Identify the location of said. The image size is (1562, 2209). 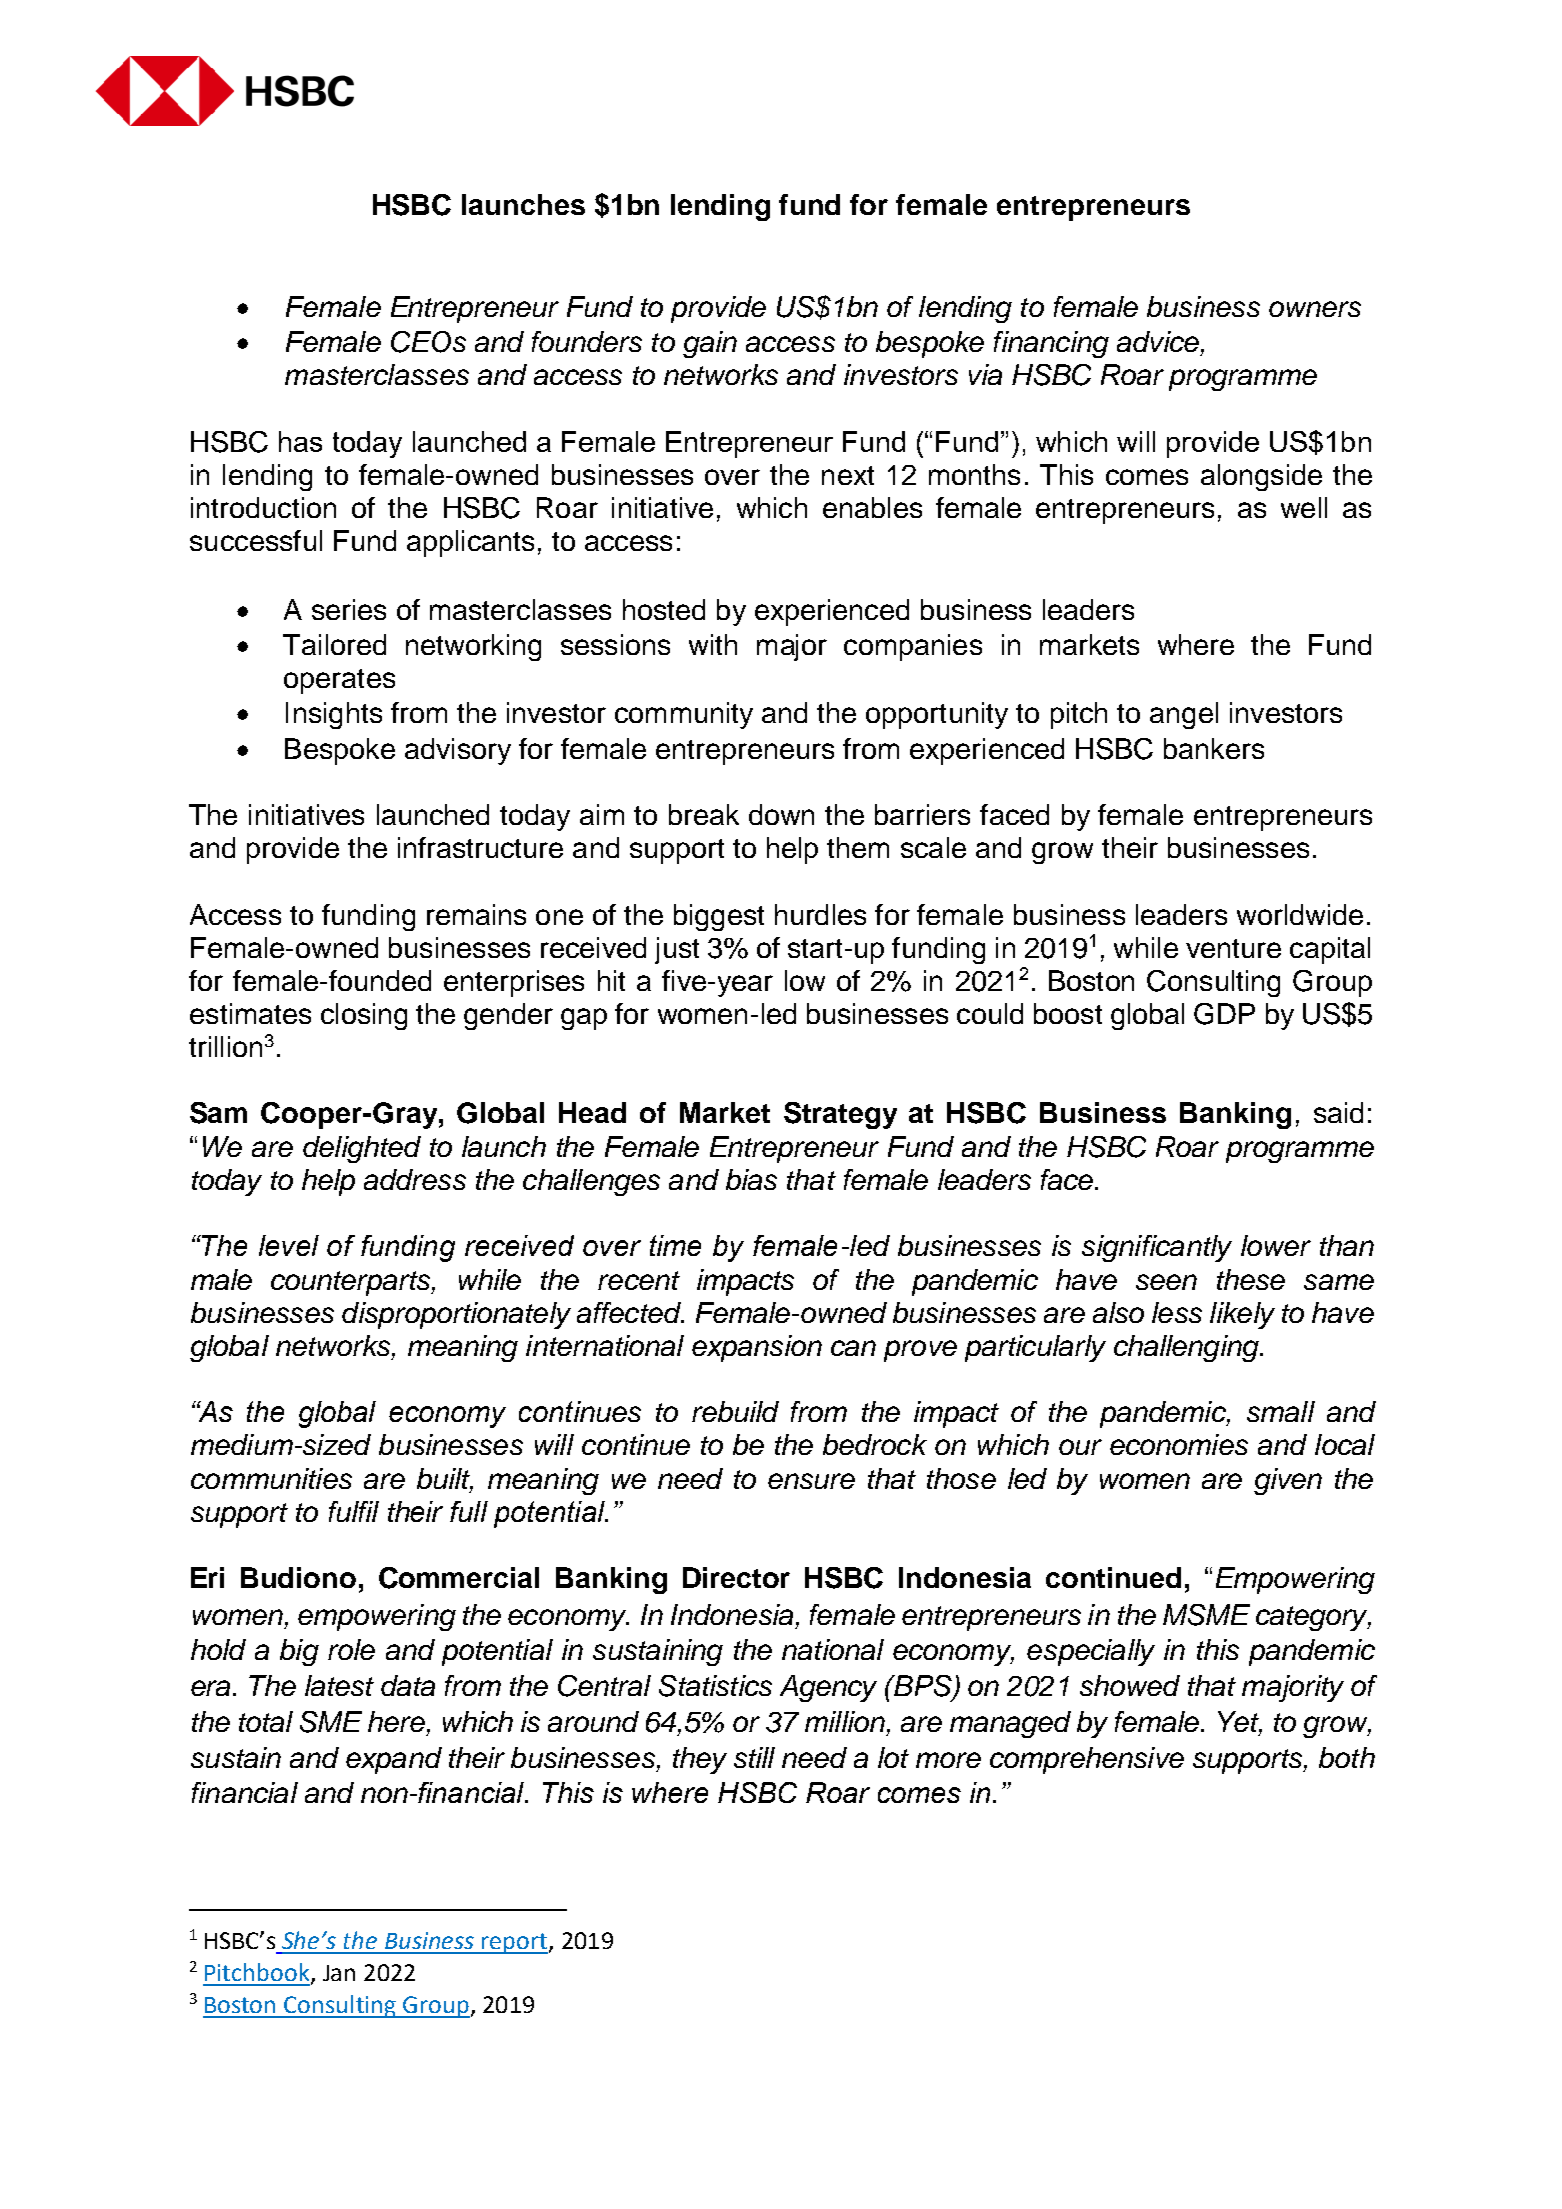
(1338, 1112).
